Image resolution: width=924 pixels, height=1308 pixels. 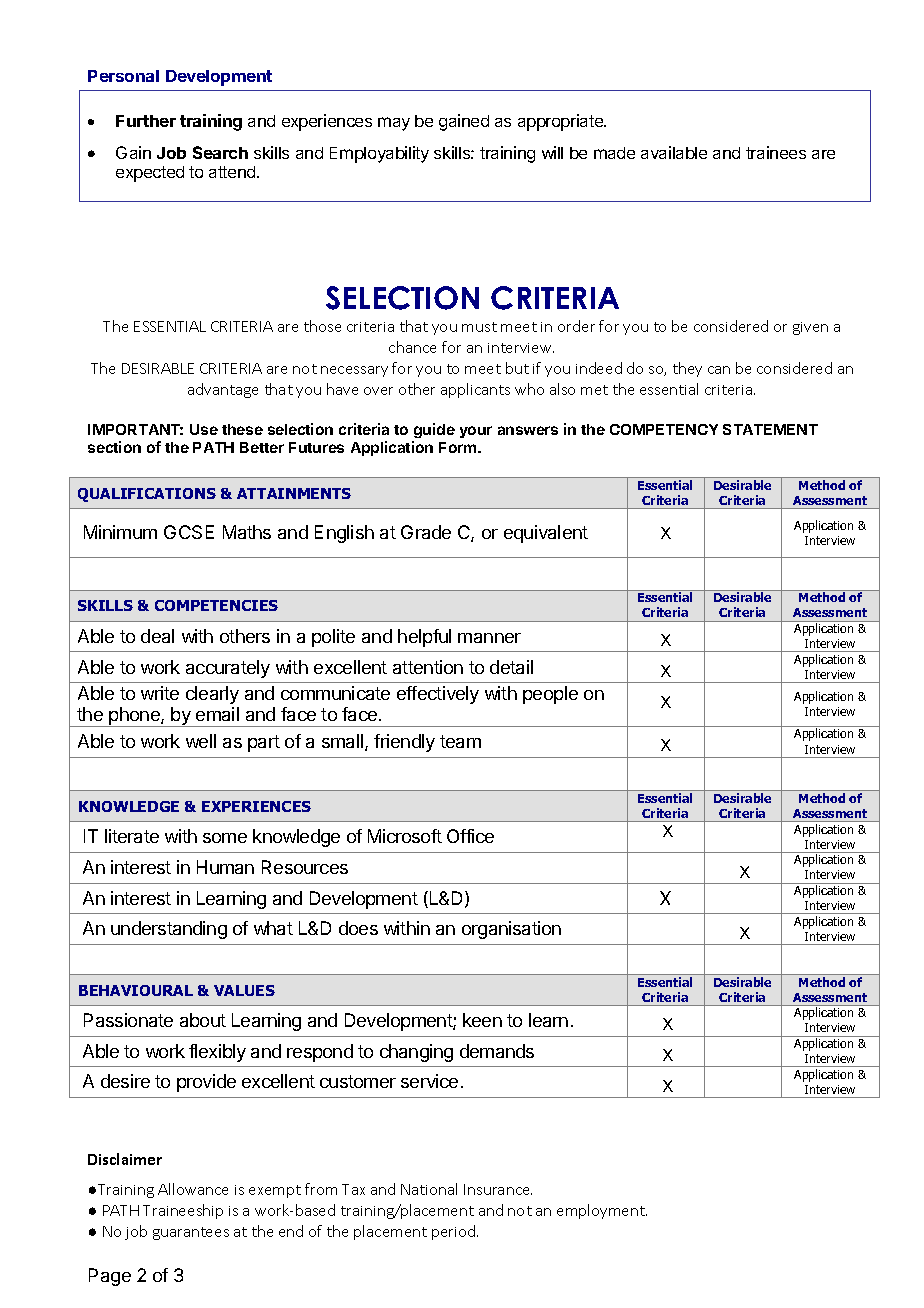 What do you see at coordinates (511, 930) in the screenshot?
I see `organisation` at bounding box center [511, 930].
